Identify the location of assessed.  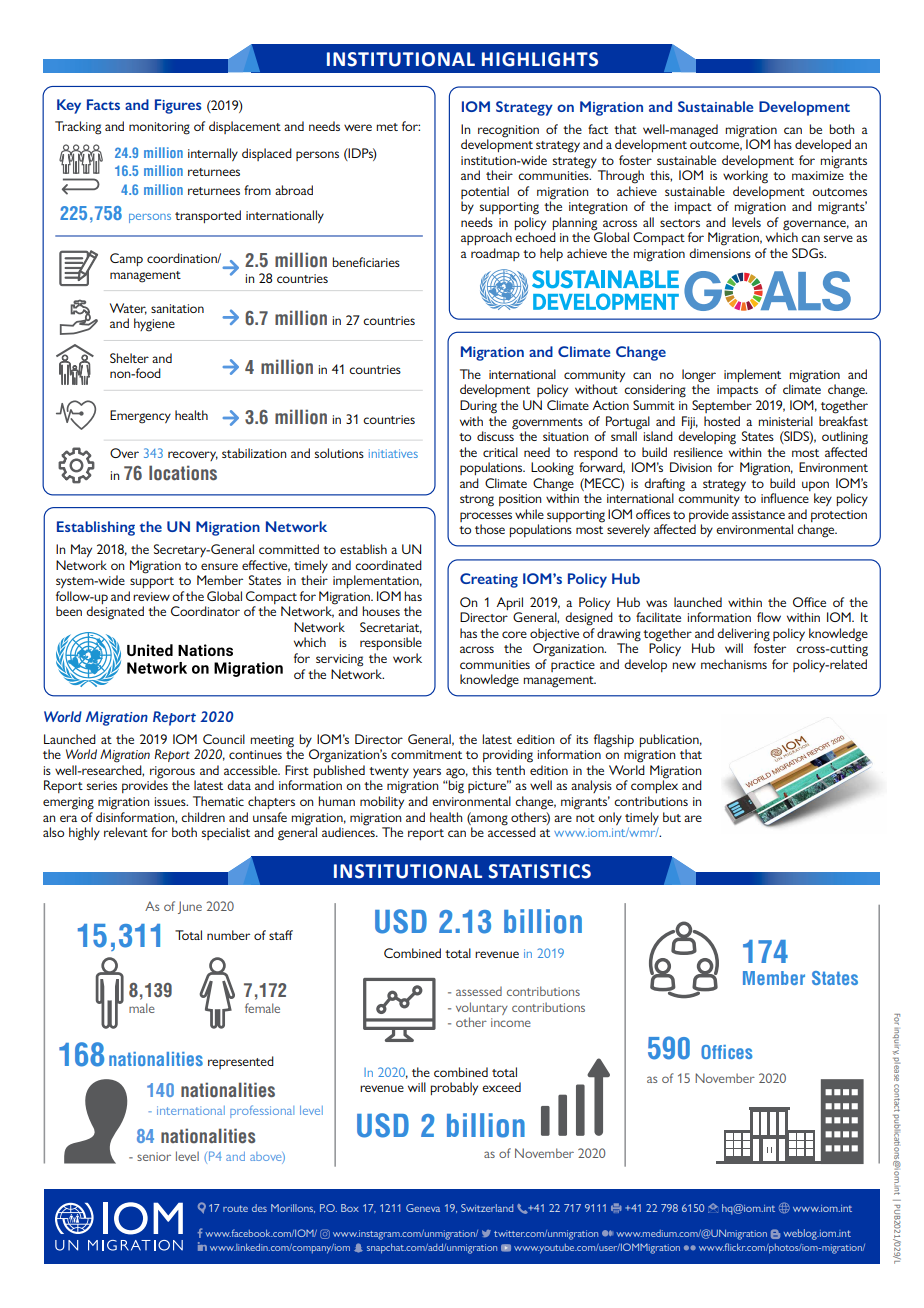
(479, 991).
